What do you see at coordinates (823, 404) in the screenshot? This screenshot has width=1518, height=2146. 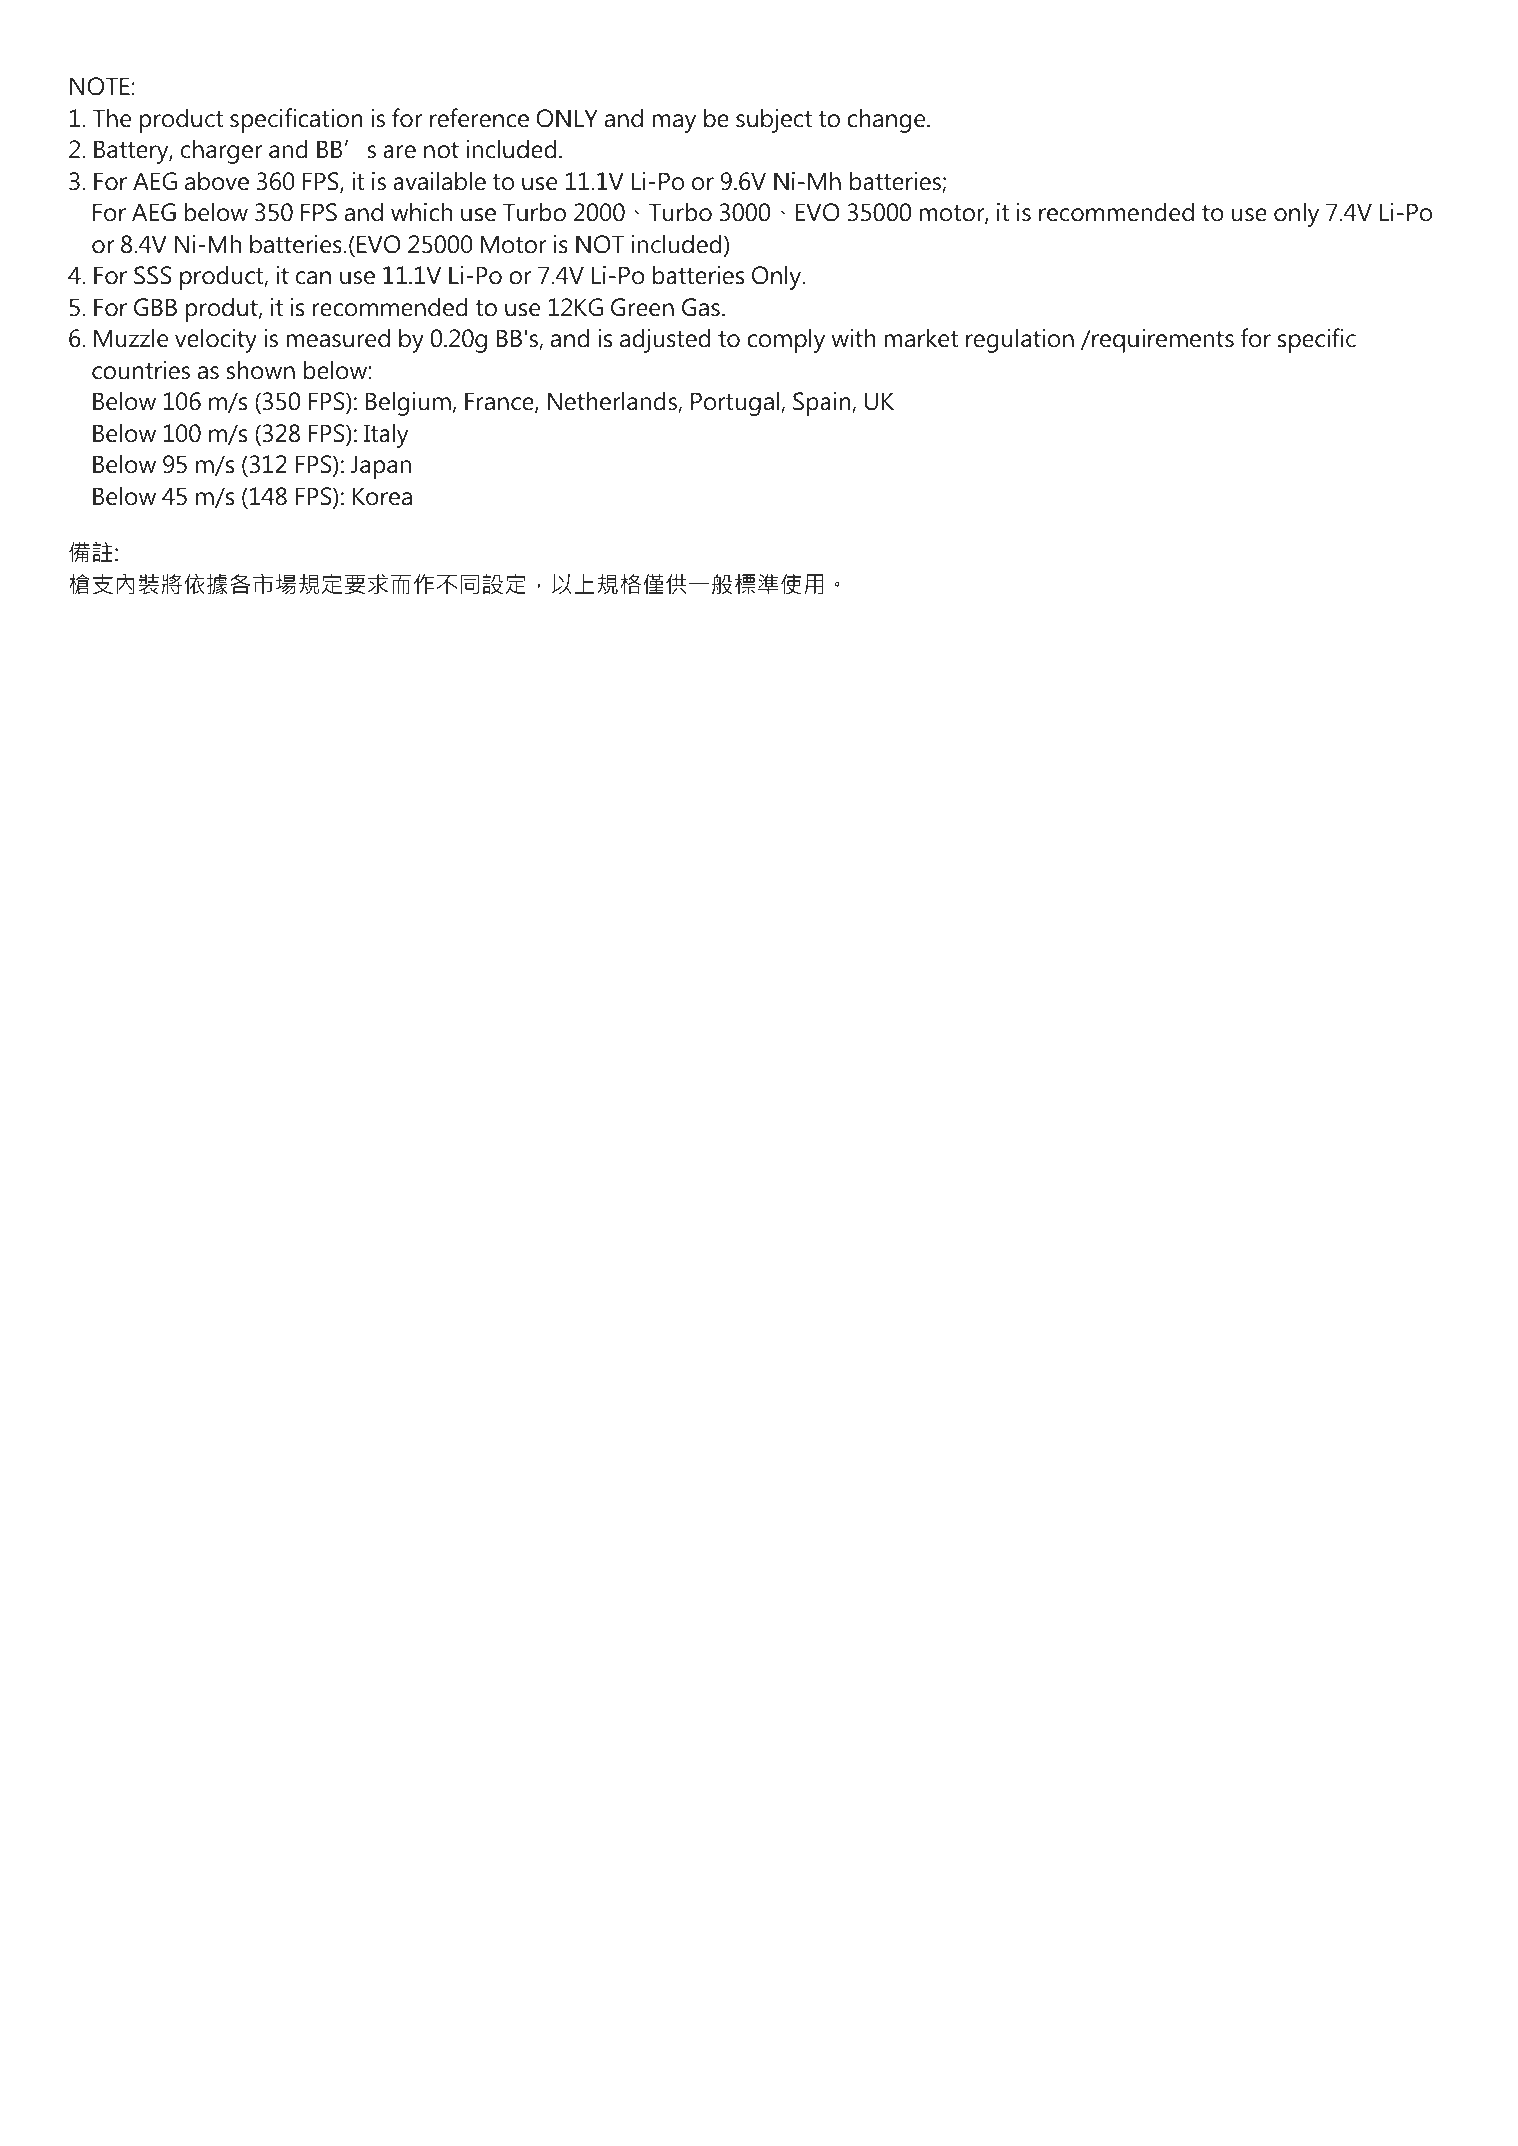 I see `Spain` at bounding box center [823, 404].
